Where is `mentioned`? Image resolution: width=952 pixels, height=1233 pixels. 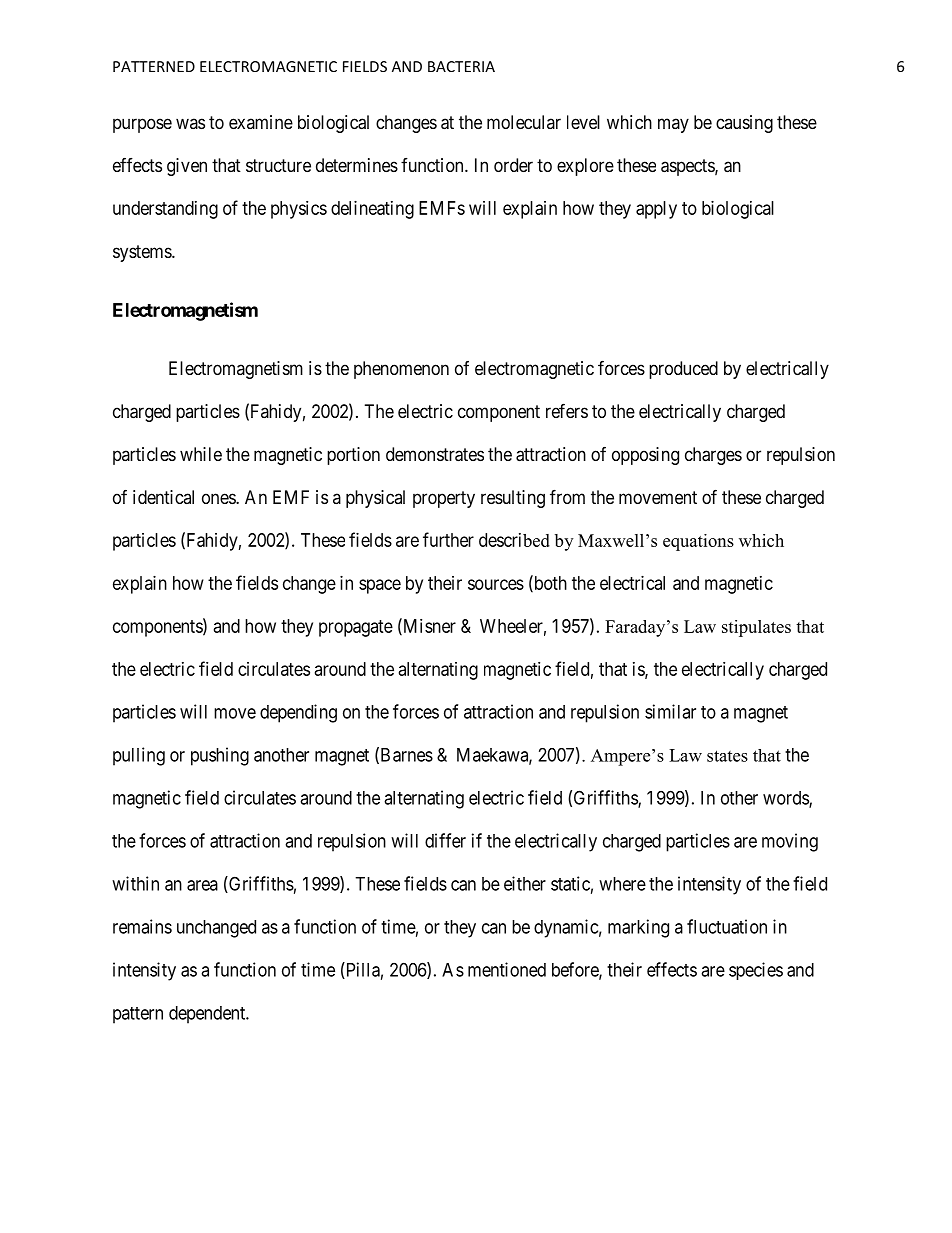
mentioned is located at coordinates (507, 969).
